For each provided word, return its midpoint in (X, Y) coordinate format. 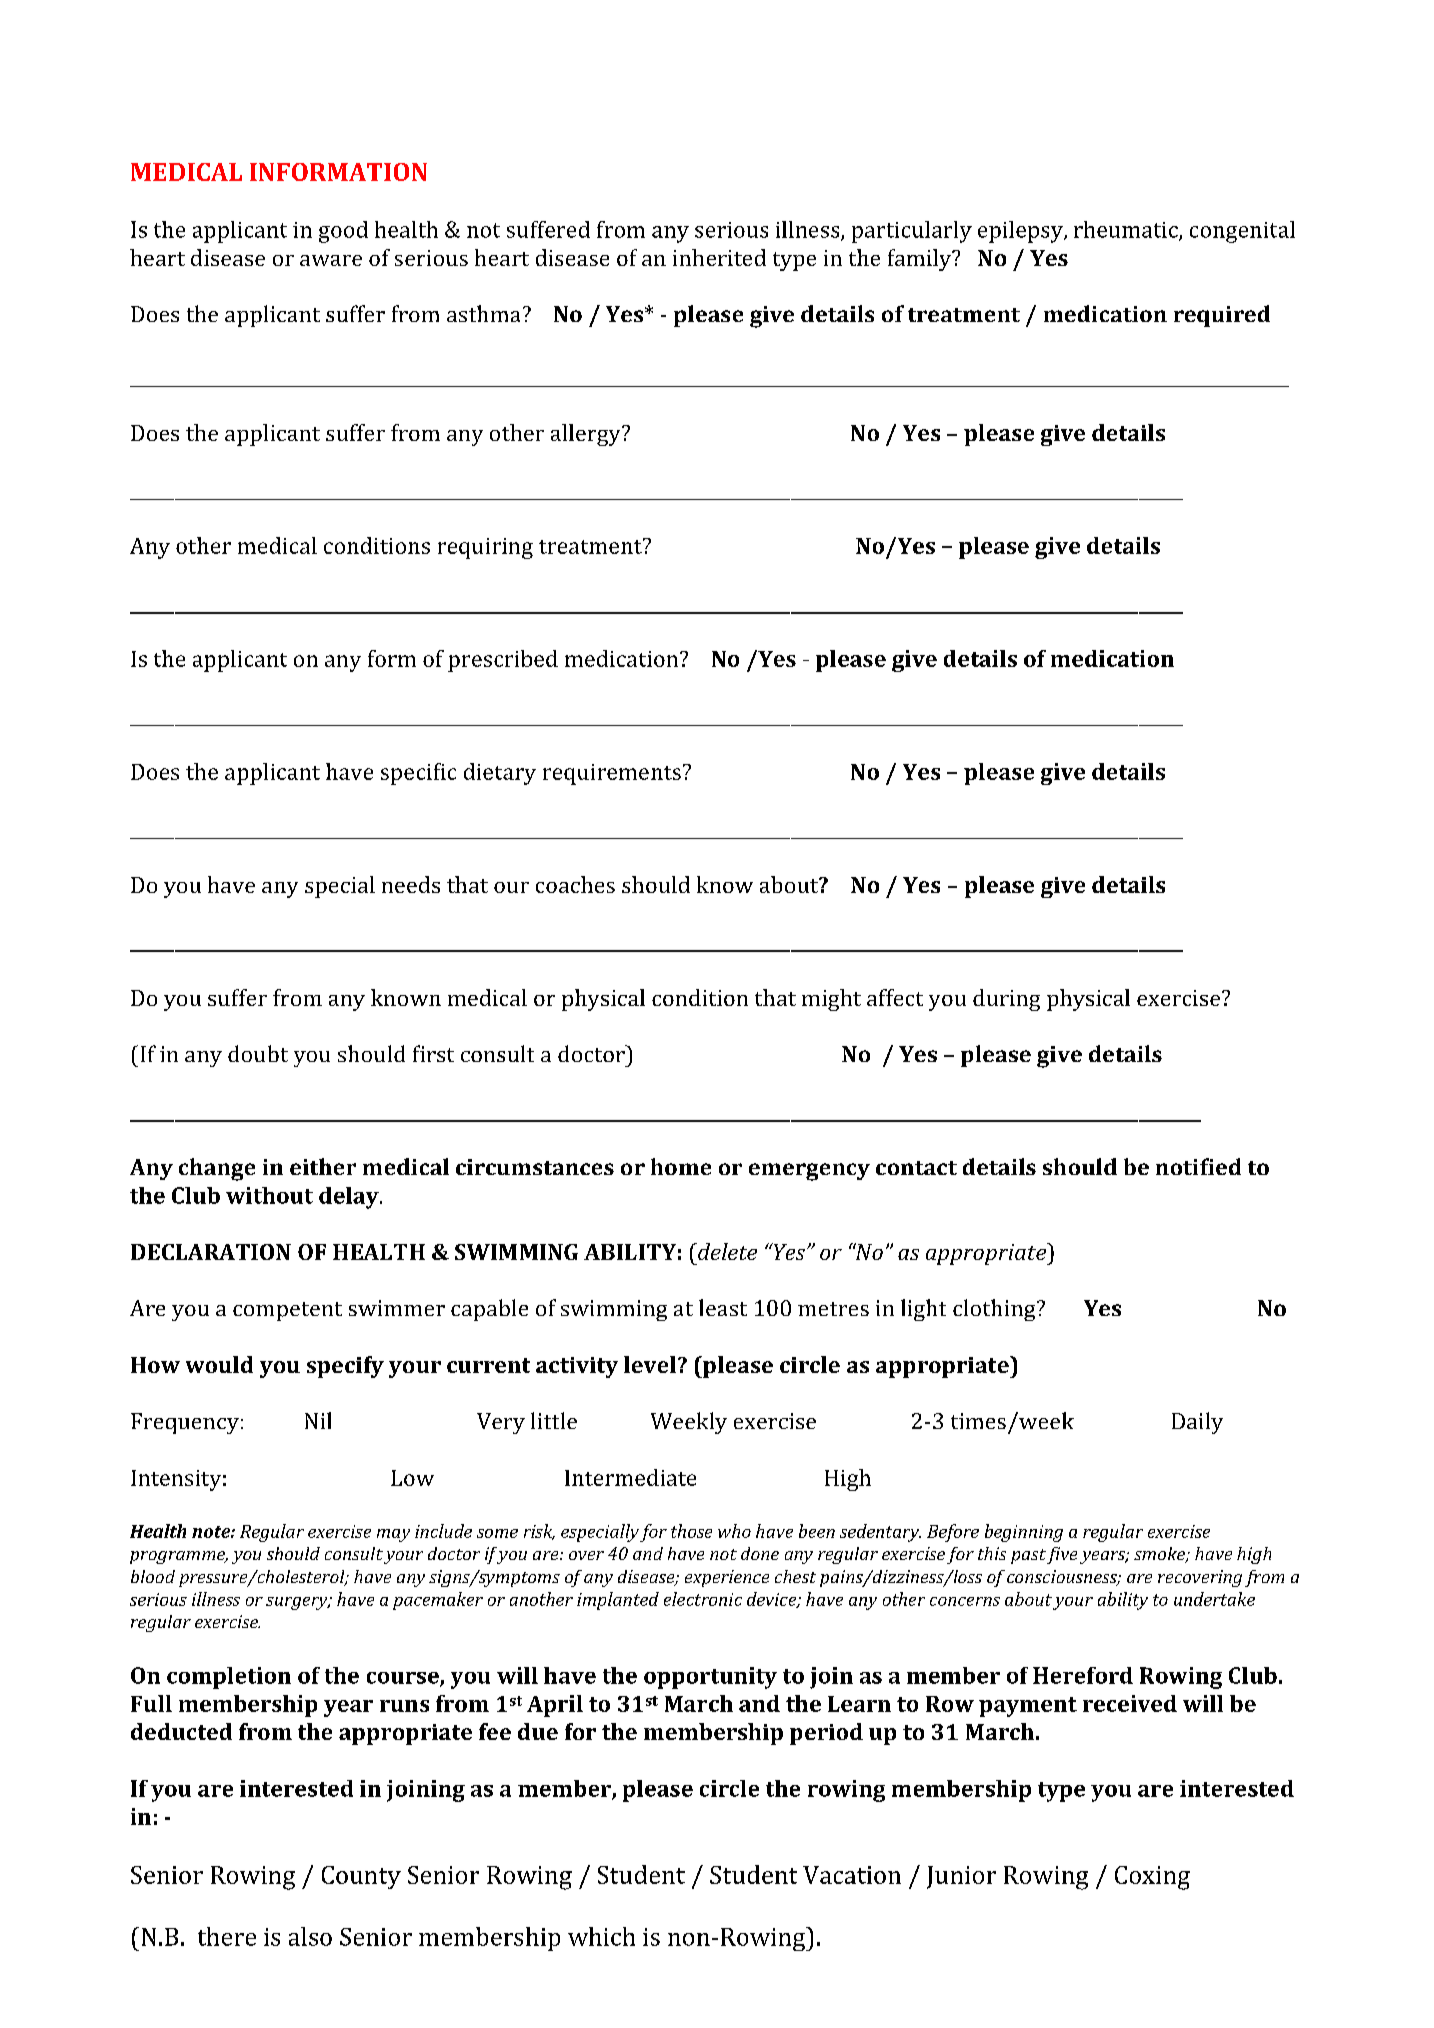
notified (1198, 1166)
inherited (719, 257)
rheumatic (1127, 230)
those (691, 1531)
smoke (1160, 1555)
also (310, 1936)
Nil (318, 1420)
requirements (612, 774)
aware (331, 260)
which (601, 1936)
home (681, 1166)
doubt (258, 1053)
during (1006, 1000)
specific (418, 774)
